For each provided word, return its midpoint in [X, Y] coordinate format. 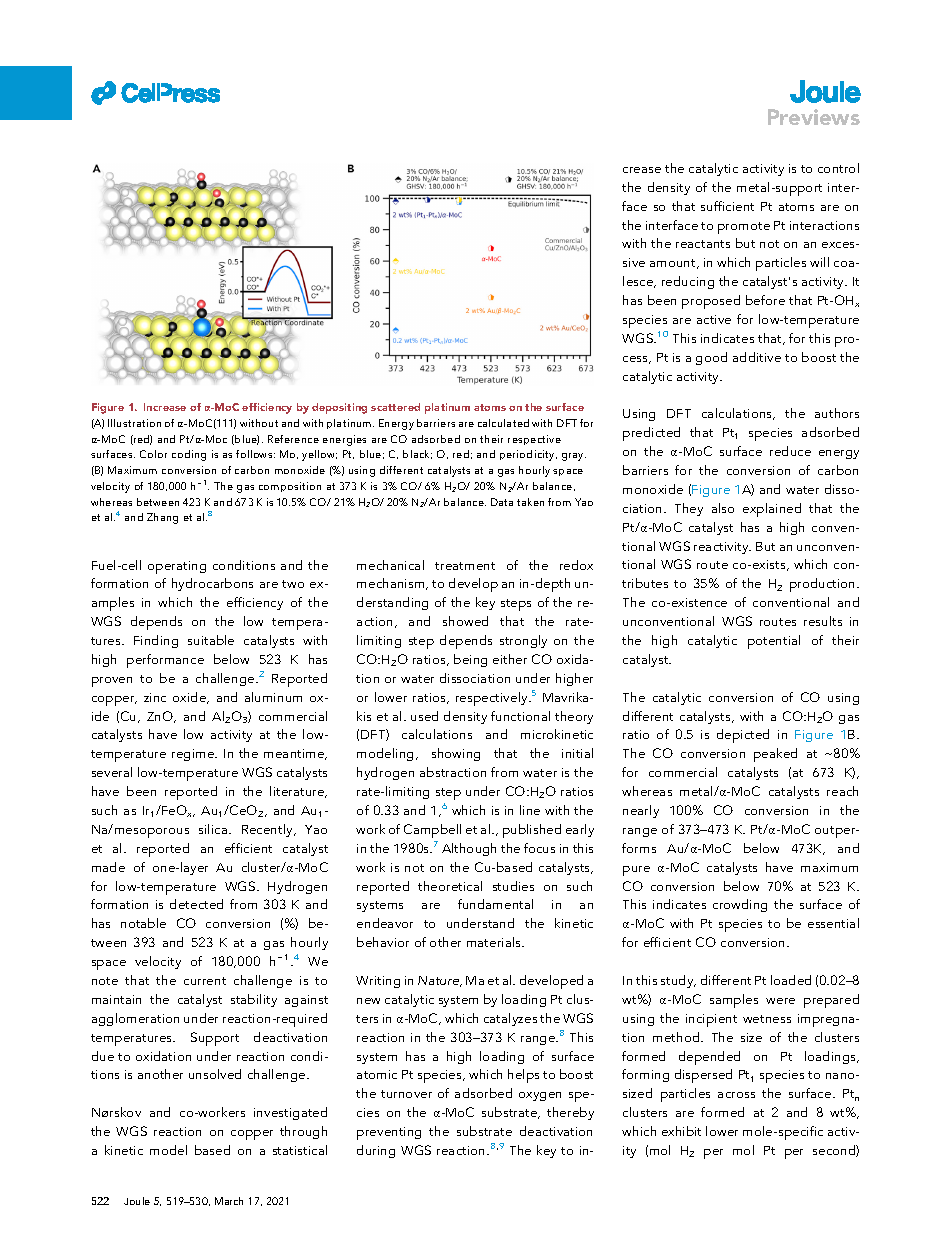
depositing [339, 408]
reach [842, 791]
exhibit [681, 1131]
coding [189, 455]
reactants [703, 244]
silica [214, 829]
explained [772, 510]
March [229, 1201]
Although [469, 849]
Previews [814, 117]
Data [502, 502]
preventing [389, 1133]
